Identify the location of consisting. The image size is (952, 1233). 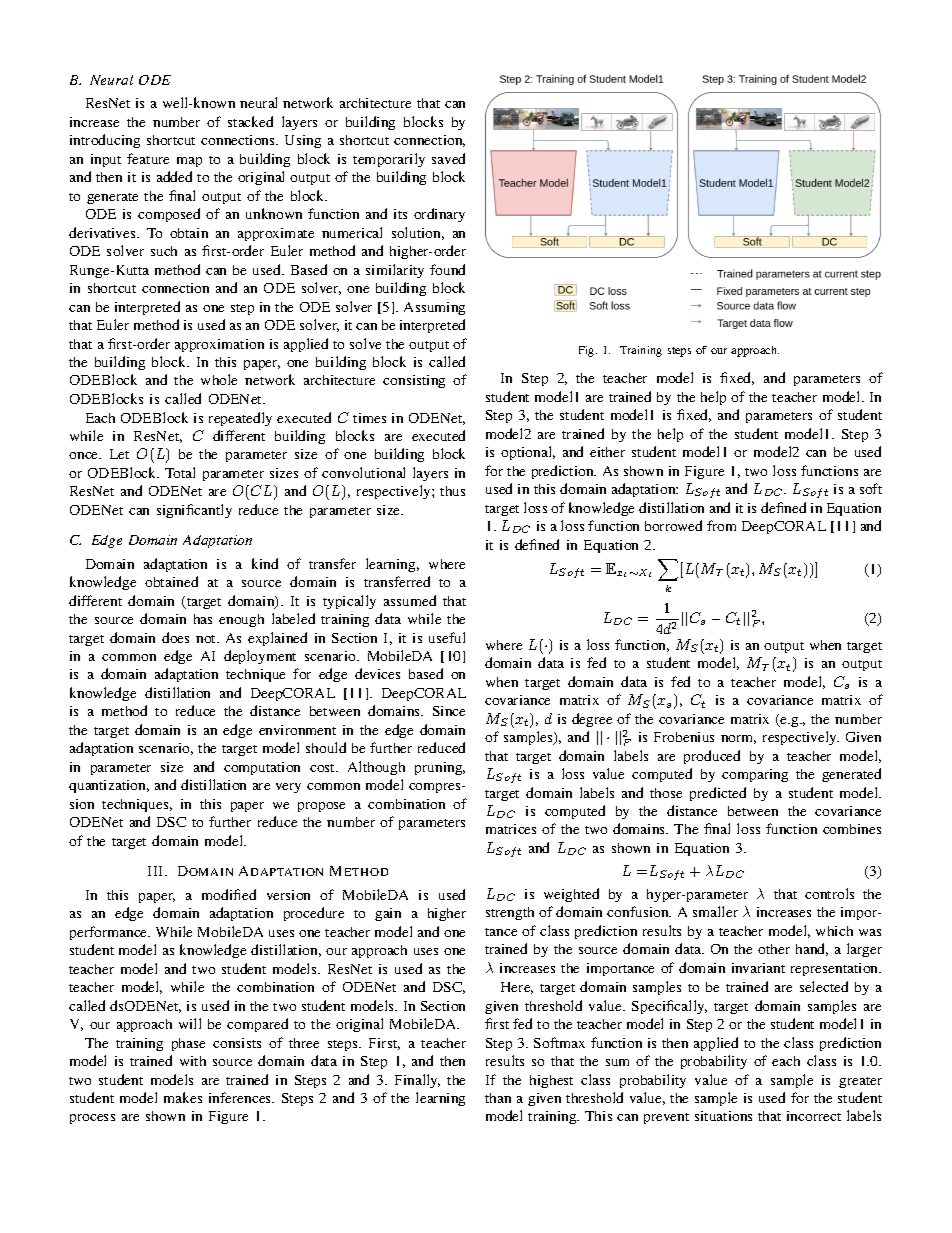
(414, 381).
